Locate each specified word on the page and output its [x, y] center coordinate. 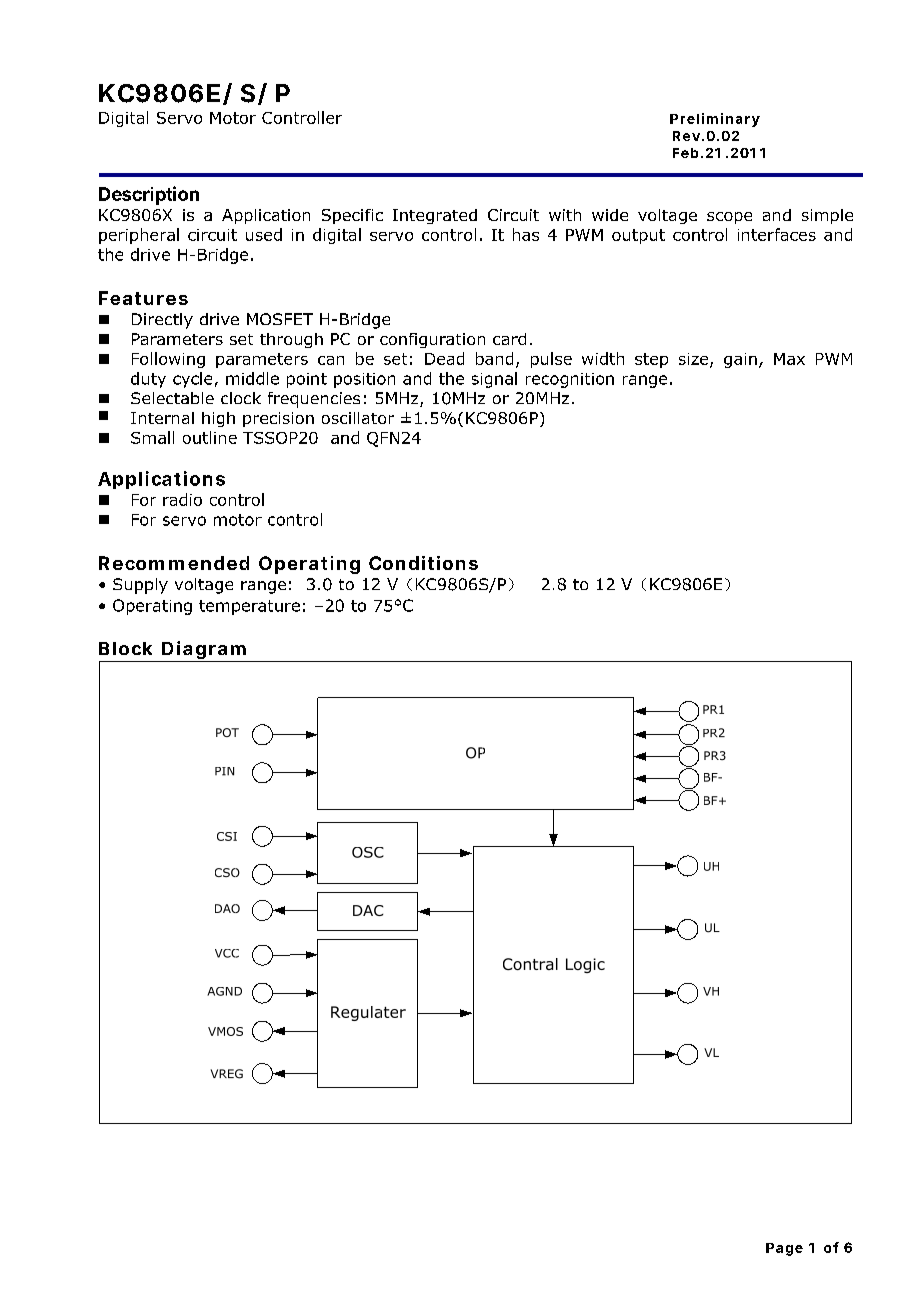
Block [125, 648]
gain [740, 360]
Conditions [423, 563]
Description [149, 195]
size [695, 360]
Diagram [204, 651]
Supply [140, 586]
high [218, 419]
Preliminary [715, 120]
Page [784, 1249]
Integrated [435, 216]
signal [494, 380]
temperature [249, 607]
